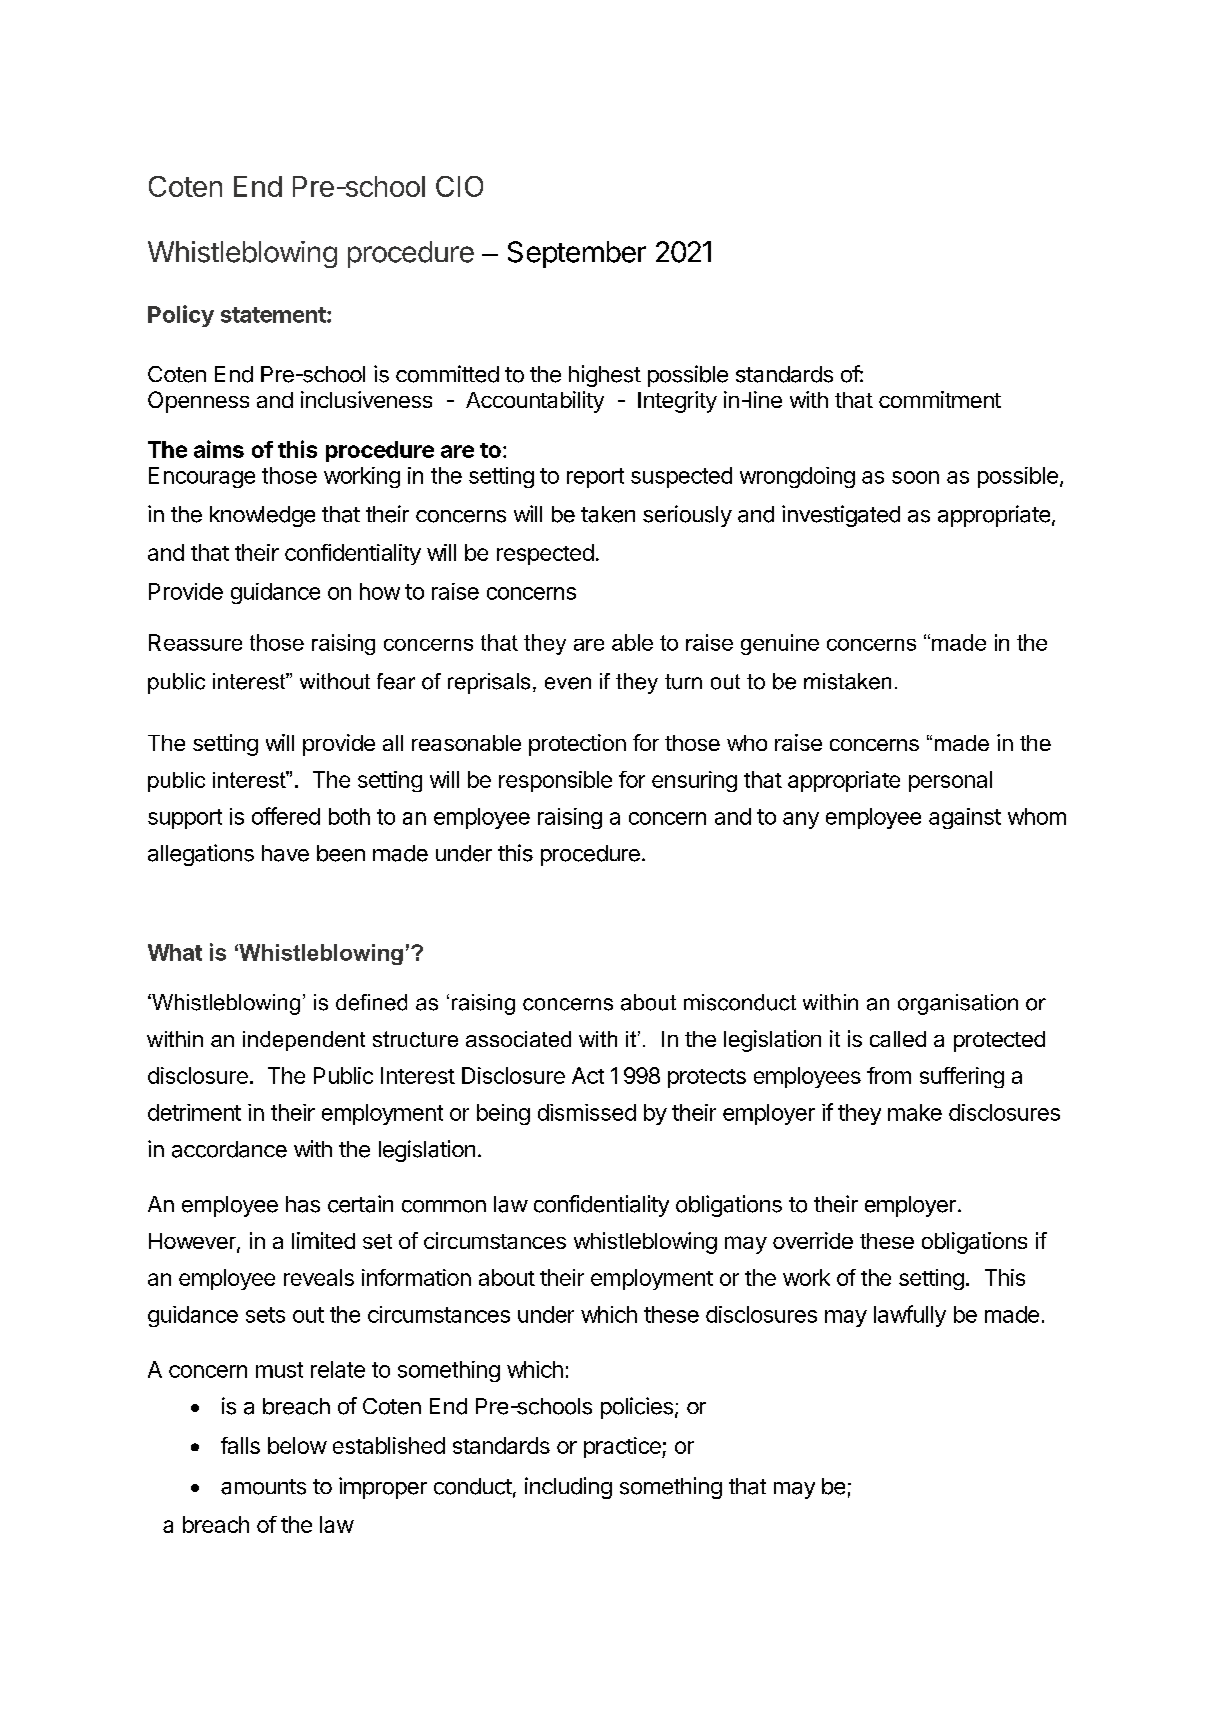  Describe the element at coordinates (195, 642) in the document. I see `Reassure` at that location.
